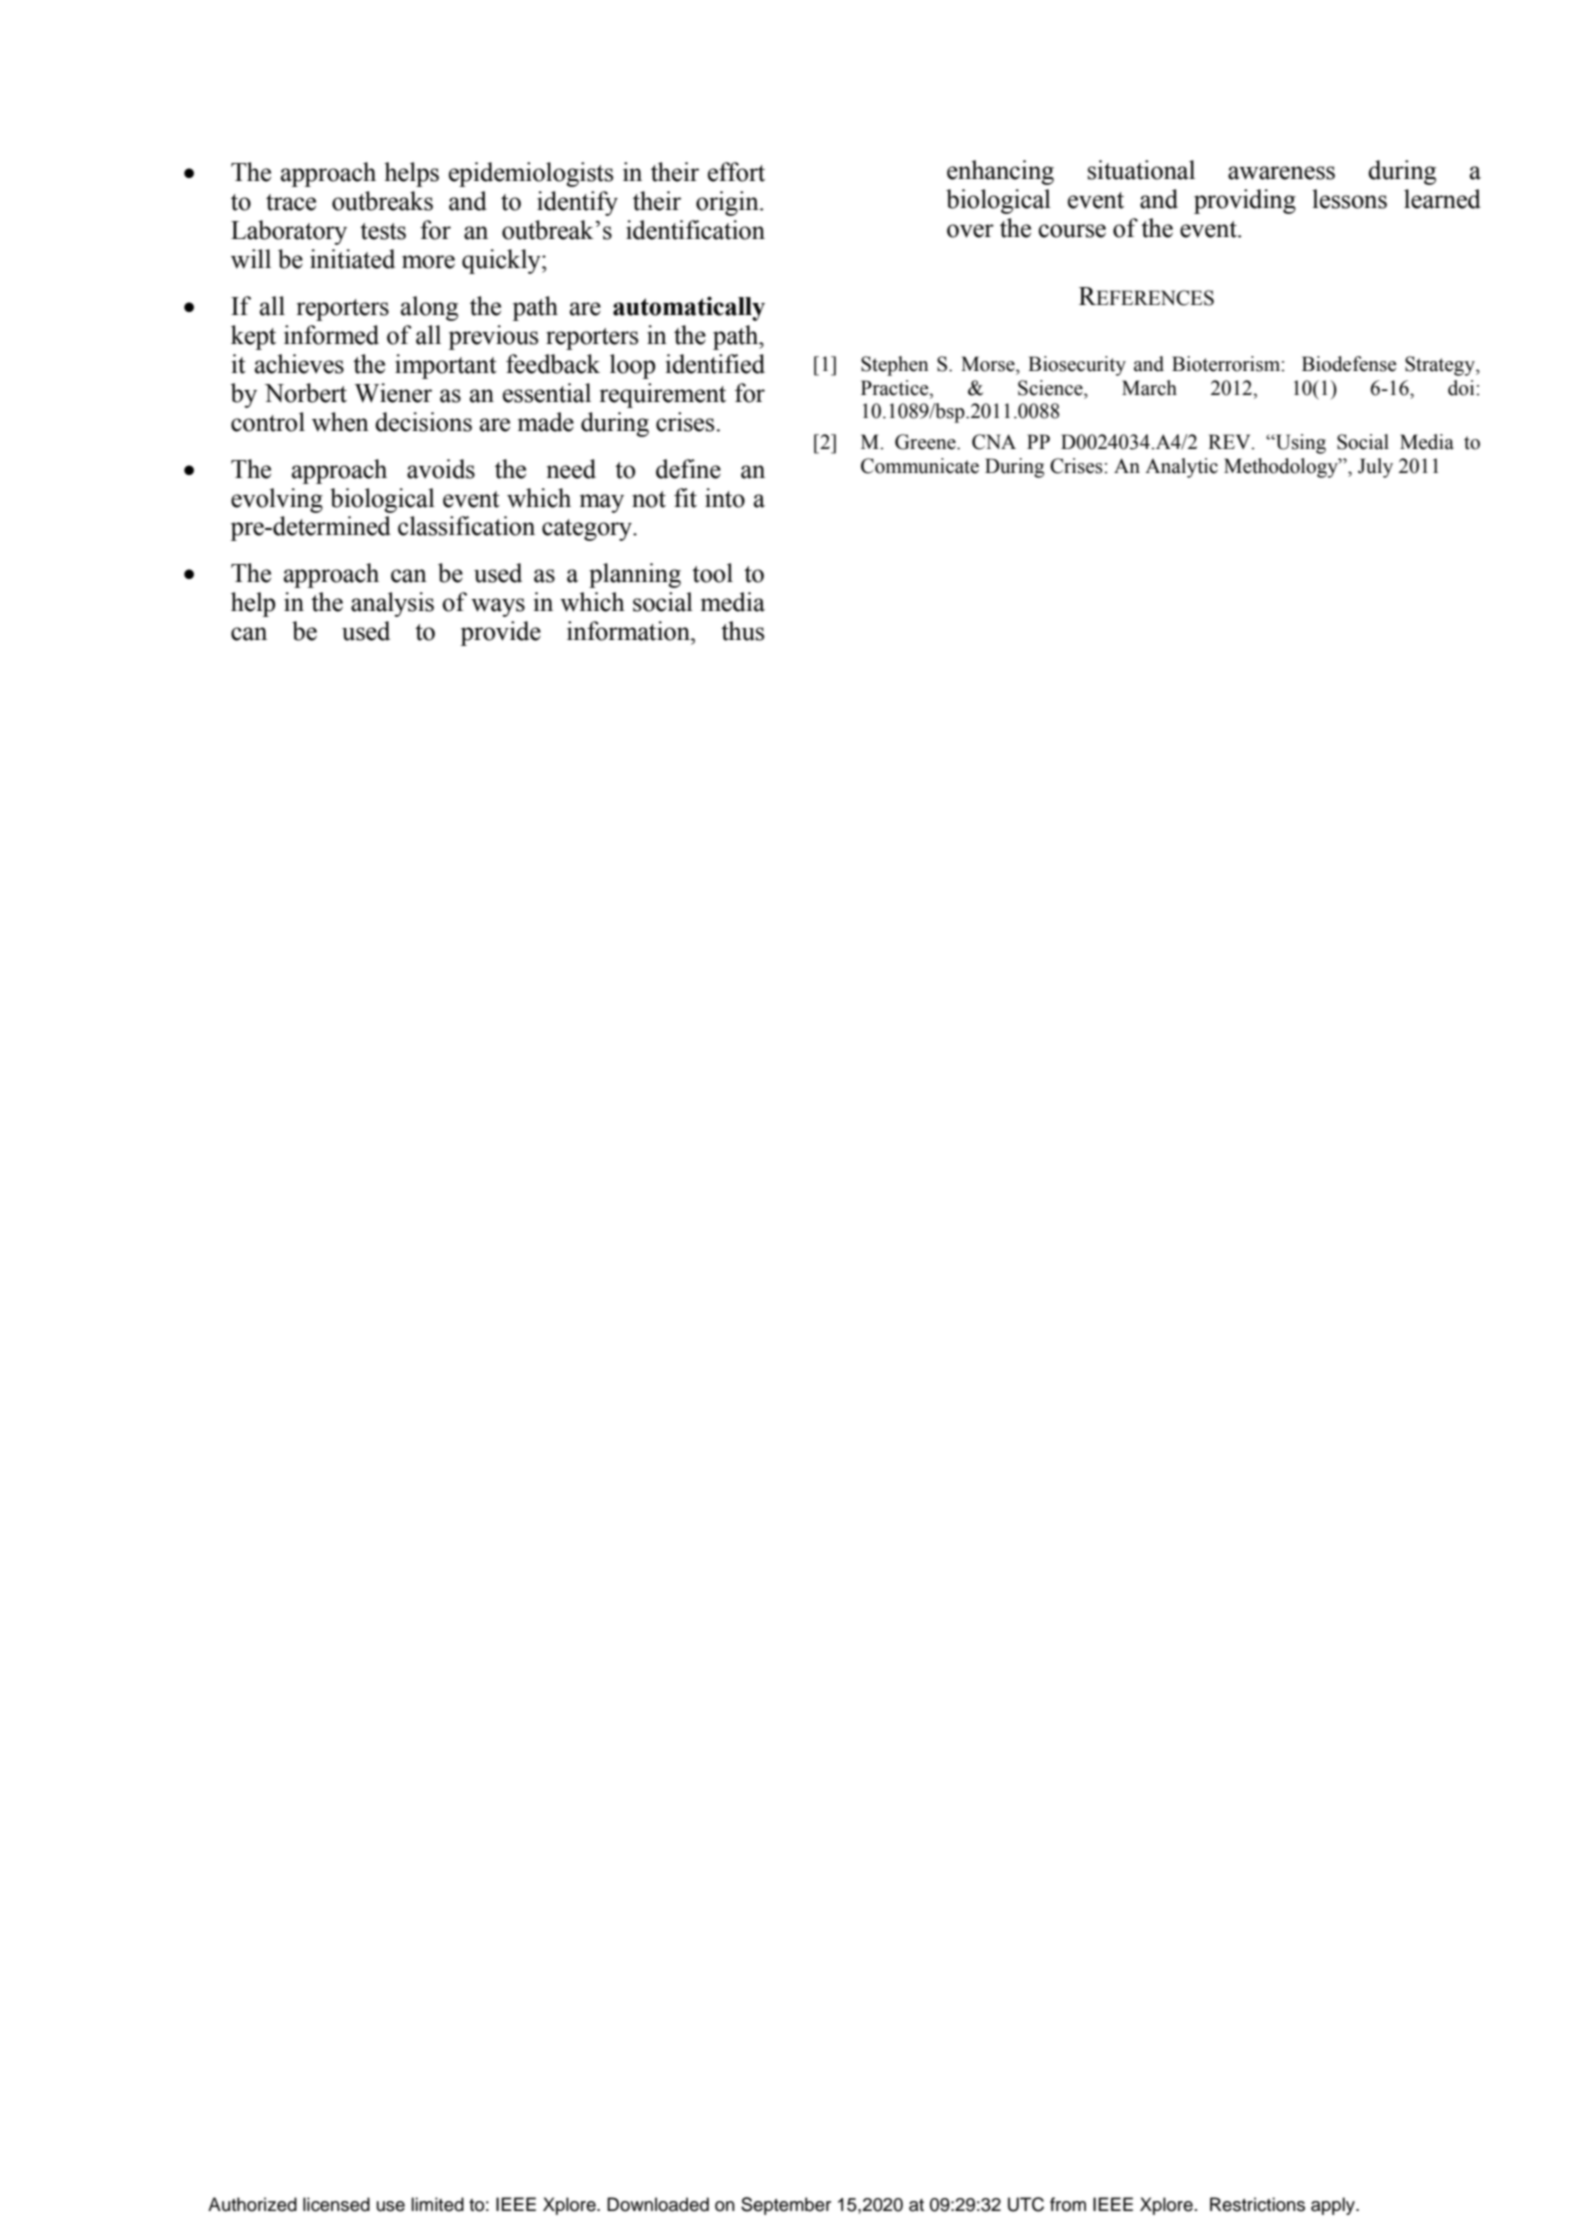 The width and height of the image is (1578, 2230). Describe the element at coordinates (1282, 468) in the image. I see `Methodology` at that location.
